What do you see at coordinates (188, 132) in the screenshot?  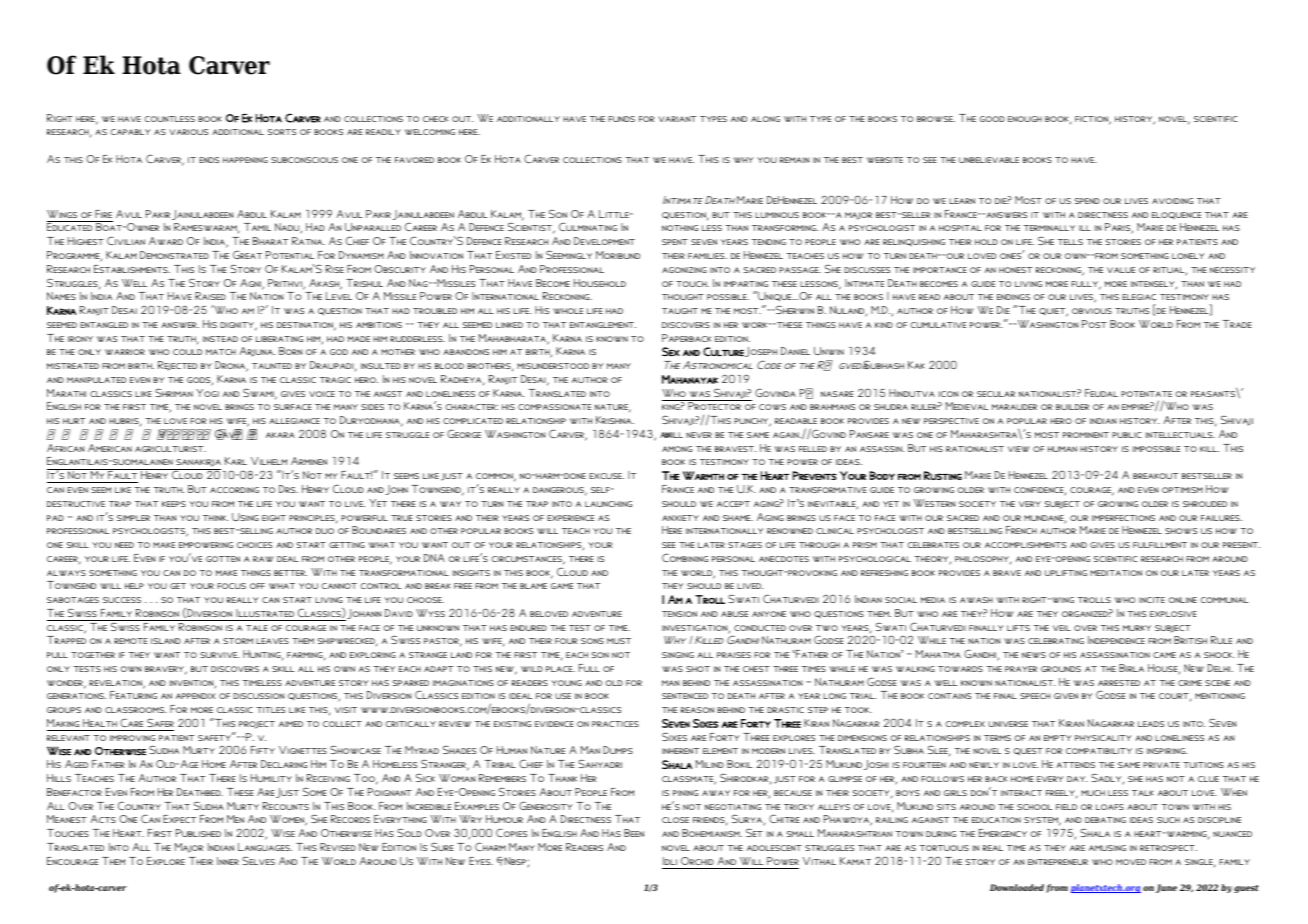 I see `various` at bounding box center [188, 132].
